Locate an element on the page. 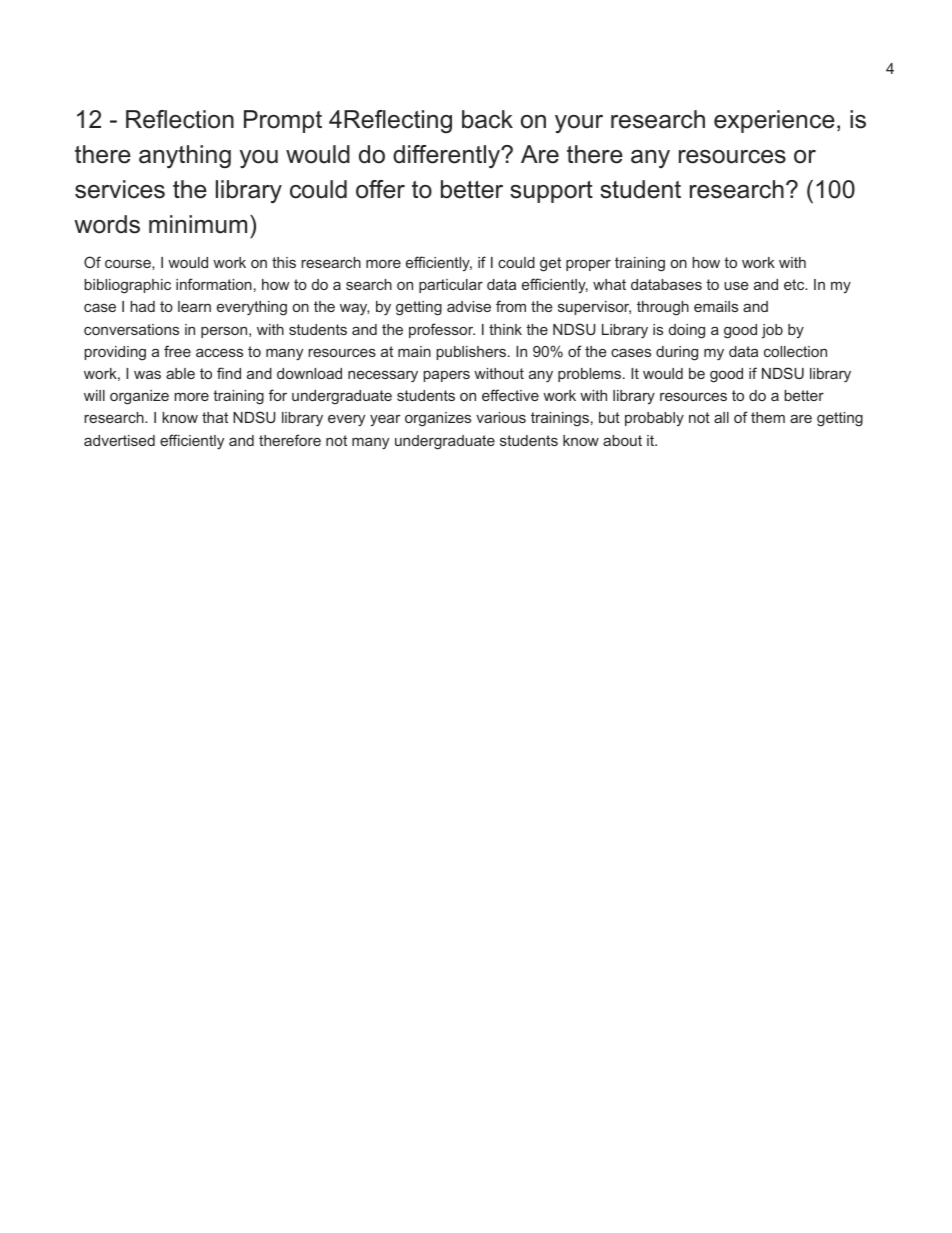 The width and height of the document is (952, 1233). year is located at coordinates (385, 420).
